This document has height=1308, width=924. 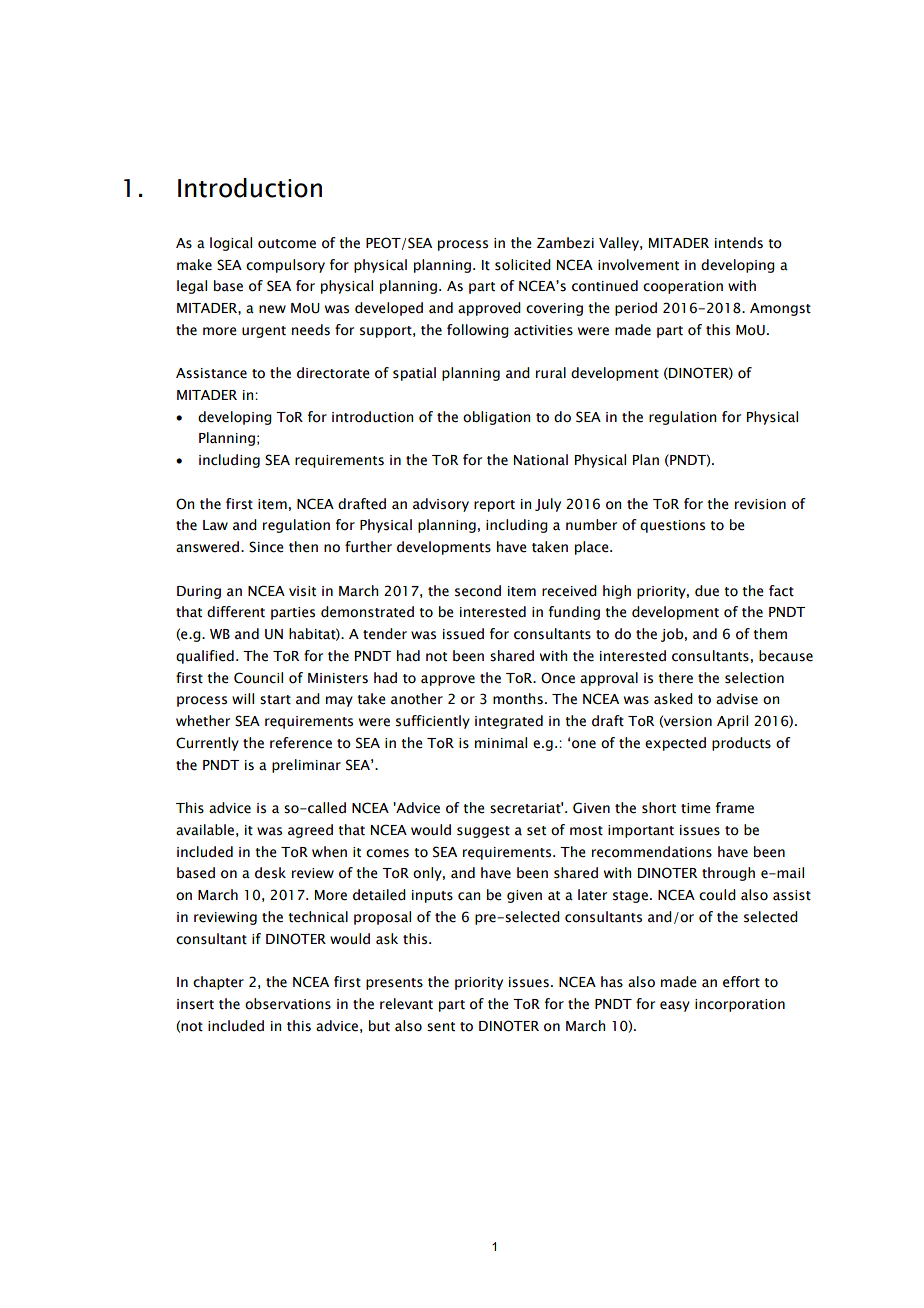 What do you see at coordinates (310, 831) in the document?
I see `agreed` at bounding box center [310, 831].
